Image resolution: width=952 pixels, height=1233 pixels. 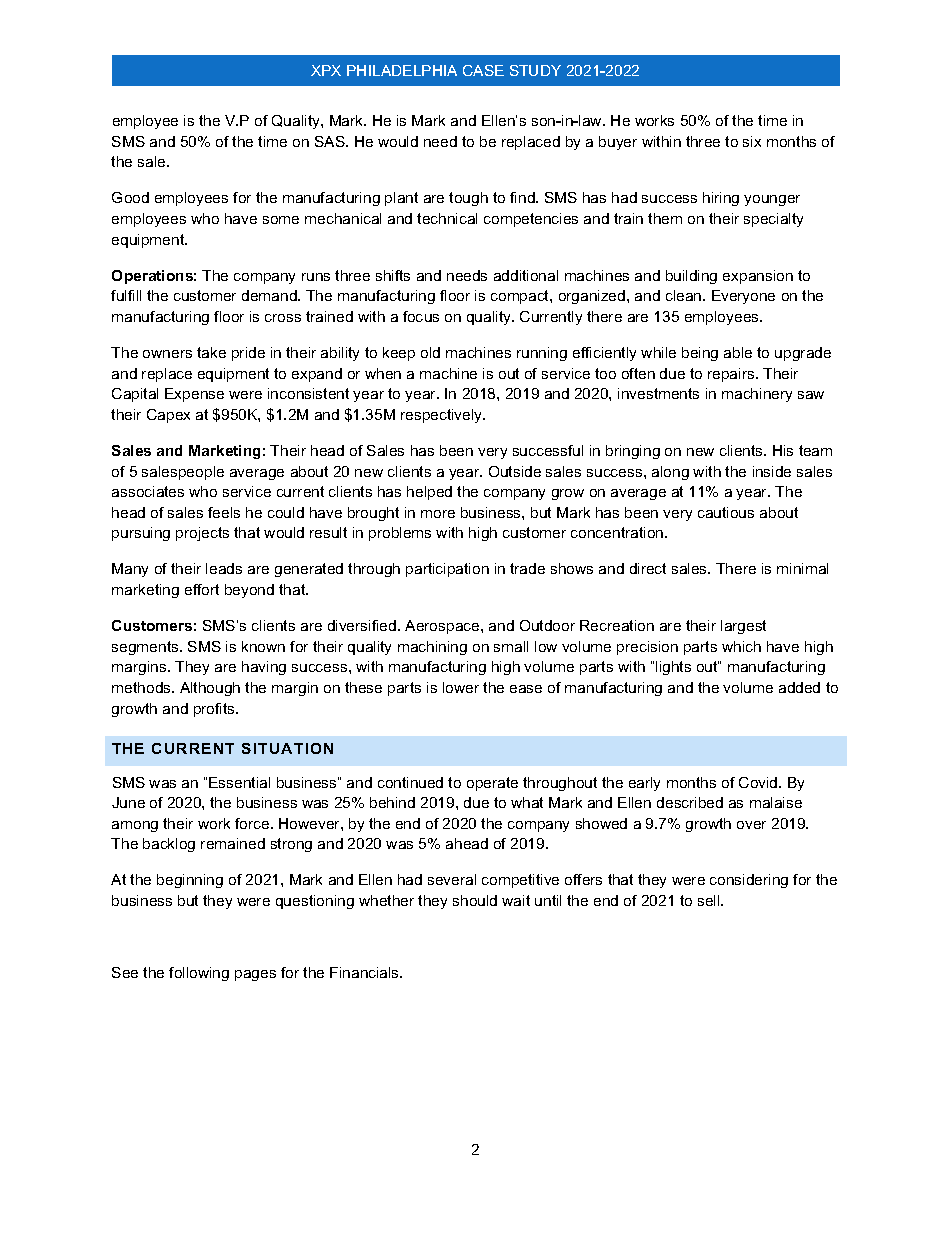 What do you see at coordinates (438, 514) in the screenshot?
I see `more` at bounding box center [438, 514].
